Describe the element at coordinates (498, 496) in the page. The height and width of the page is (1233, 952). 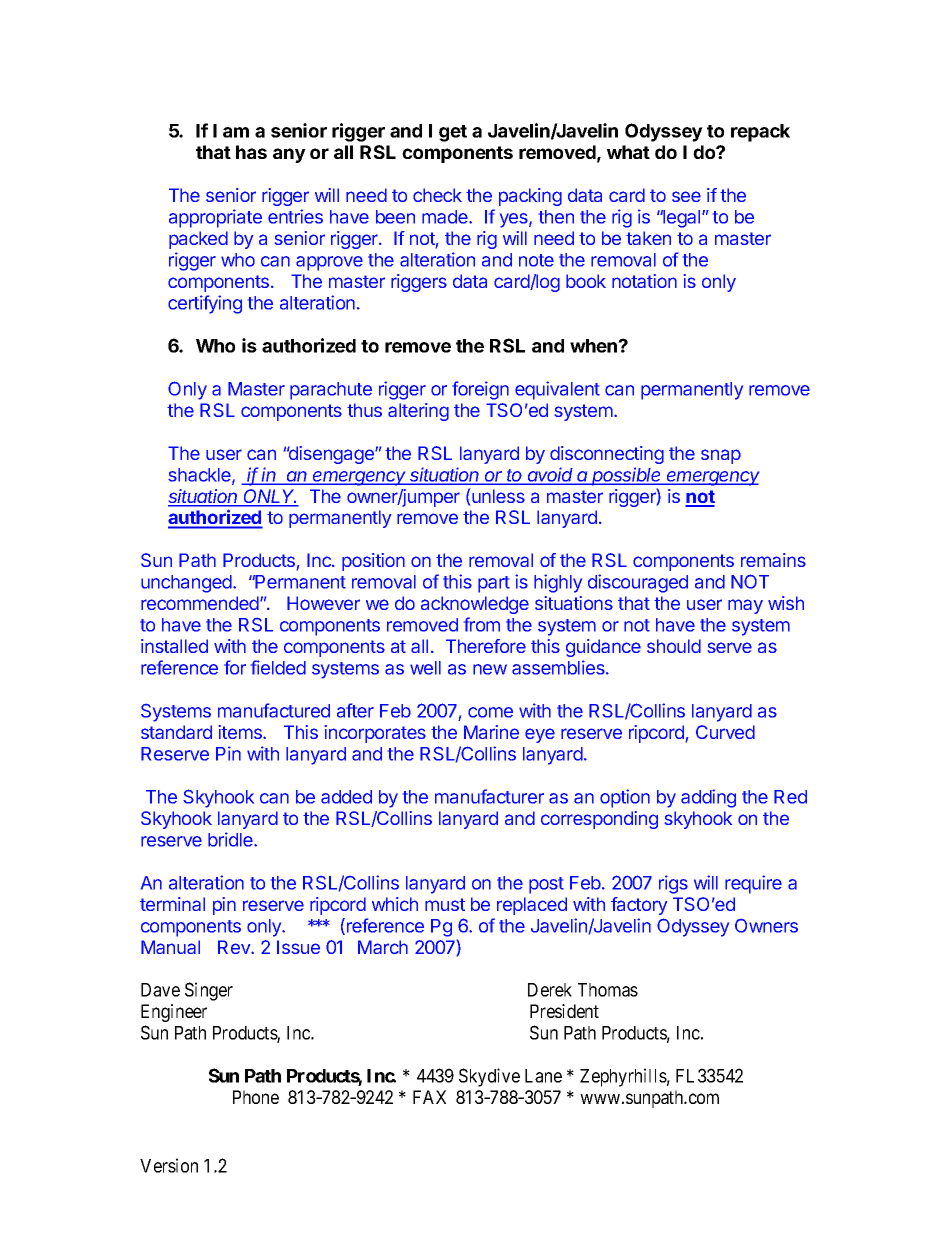
I see `unless` at that location.
